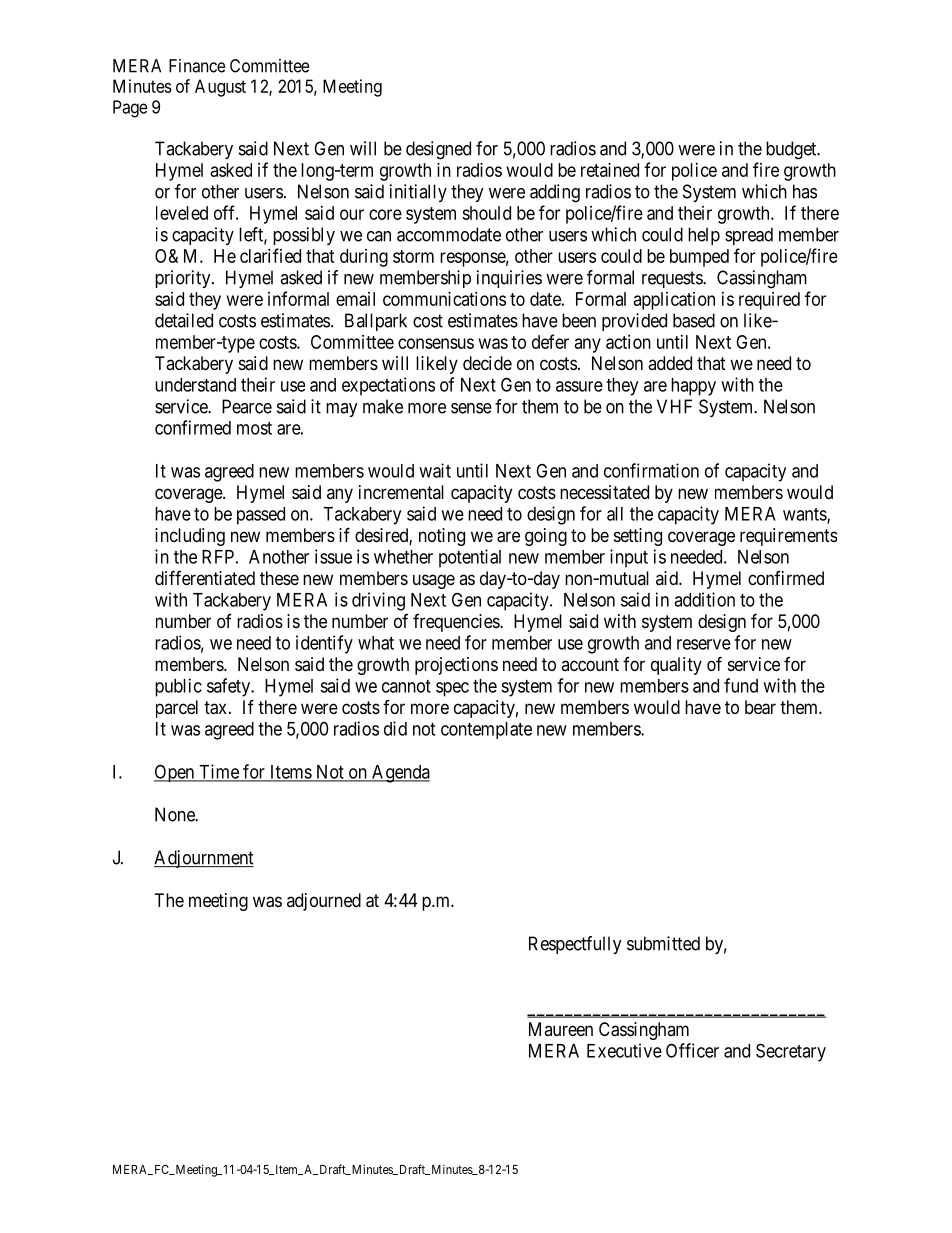 Image resolution: width=952 pixels, height=1233 pixels. Describe the element at coordinates (418, 193) in the screenshot. I see `initially` at that location.
